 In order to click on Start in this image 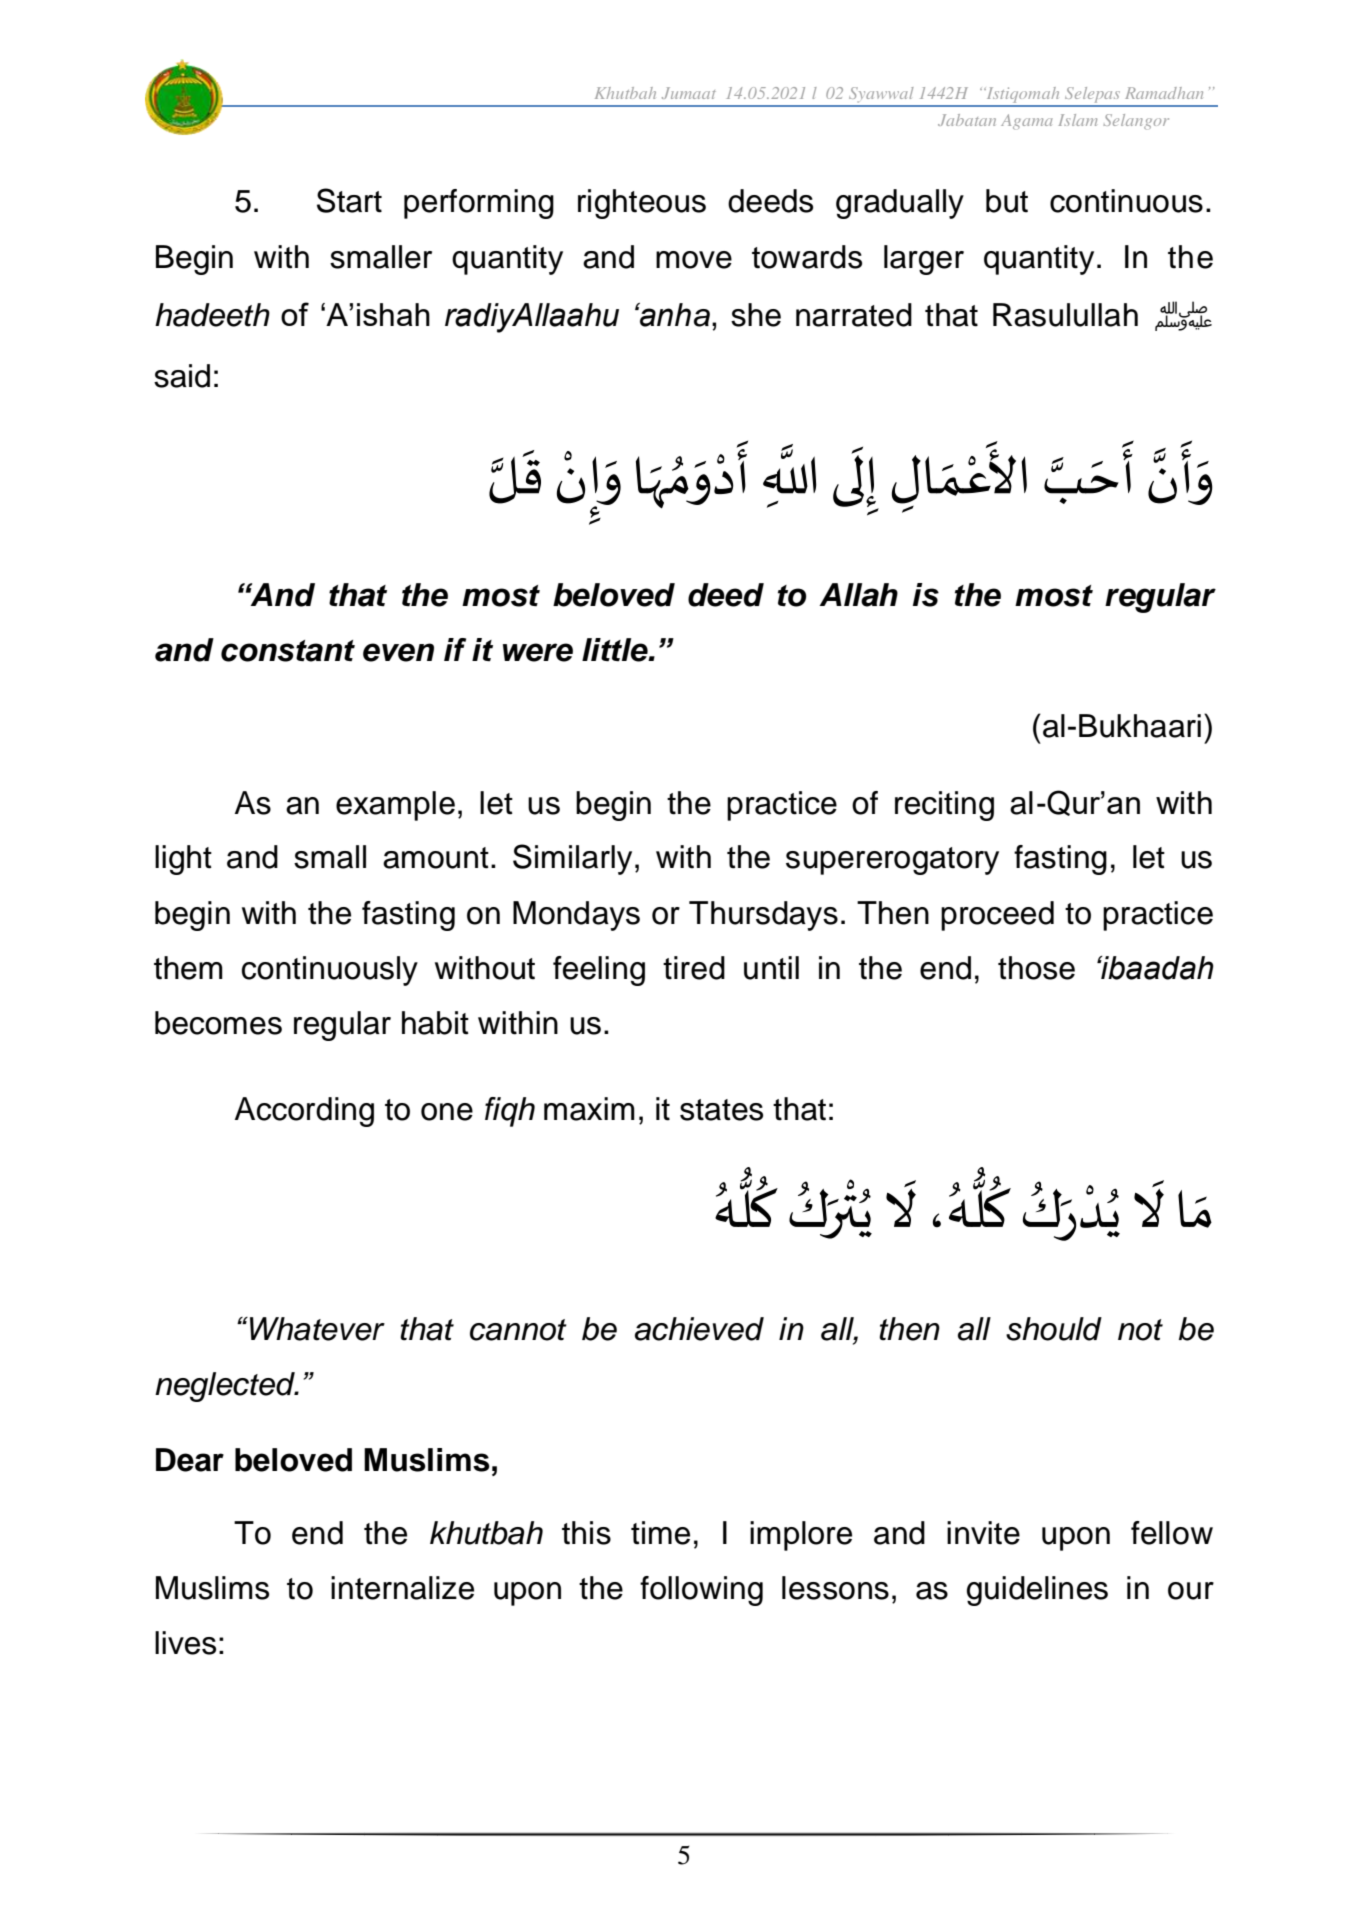, I will do `click(349, 200)`.
